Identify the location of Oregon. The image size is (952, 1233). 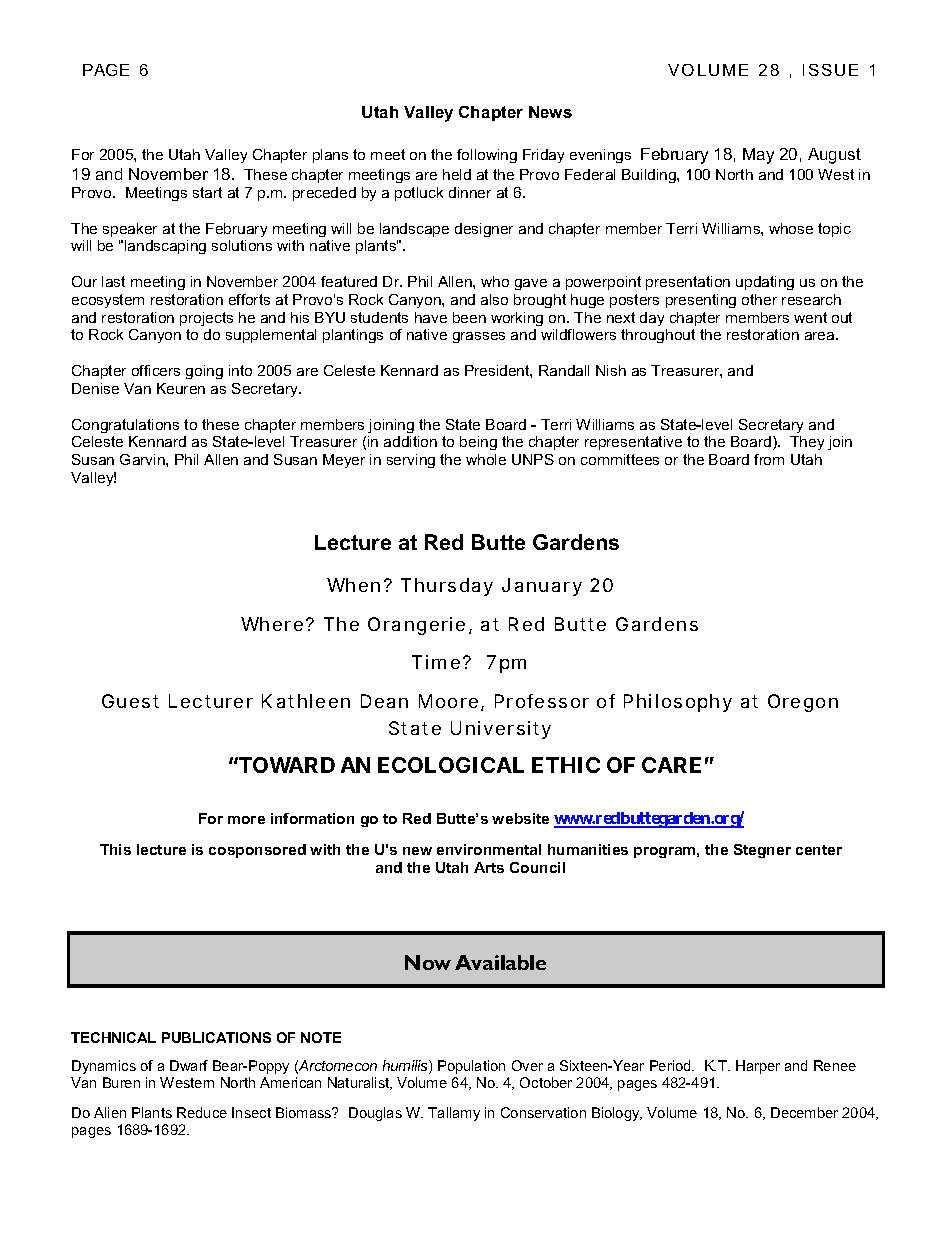
(803, 703).
